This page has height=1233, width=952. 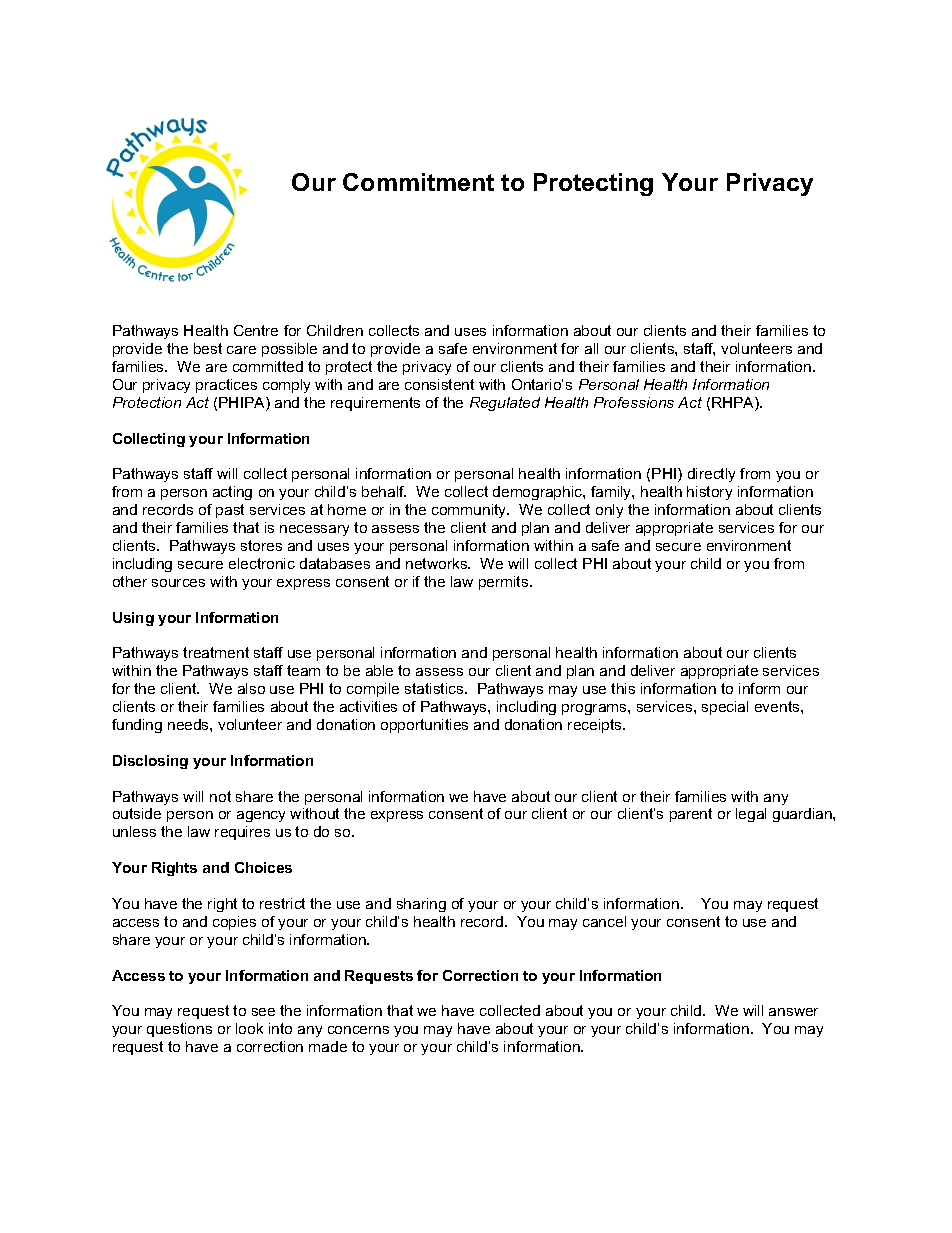 I want to click on concerns, so click(x=358, y=1030).
